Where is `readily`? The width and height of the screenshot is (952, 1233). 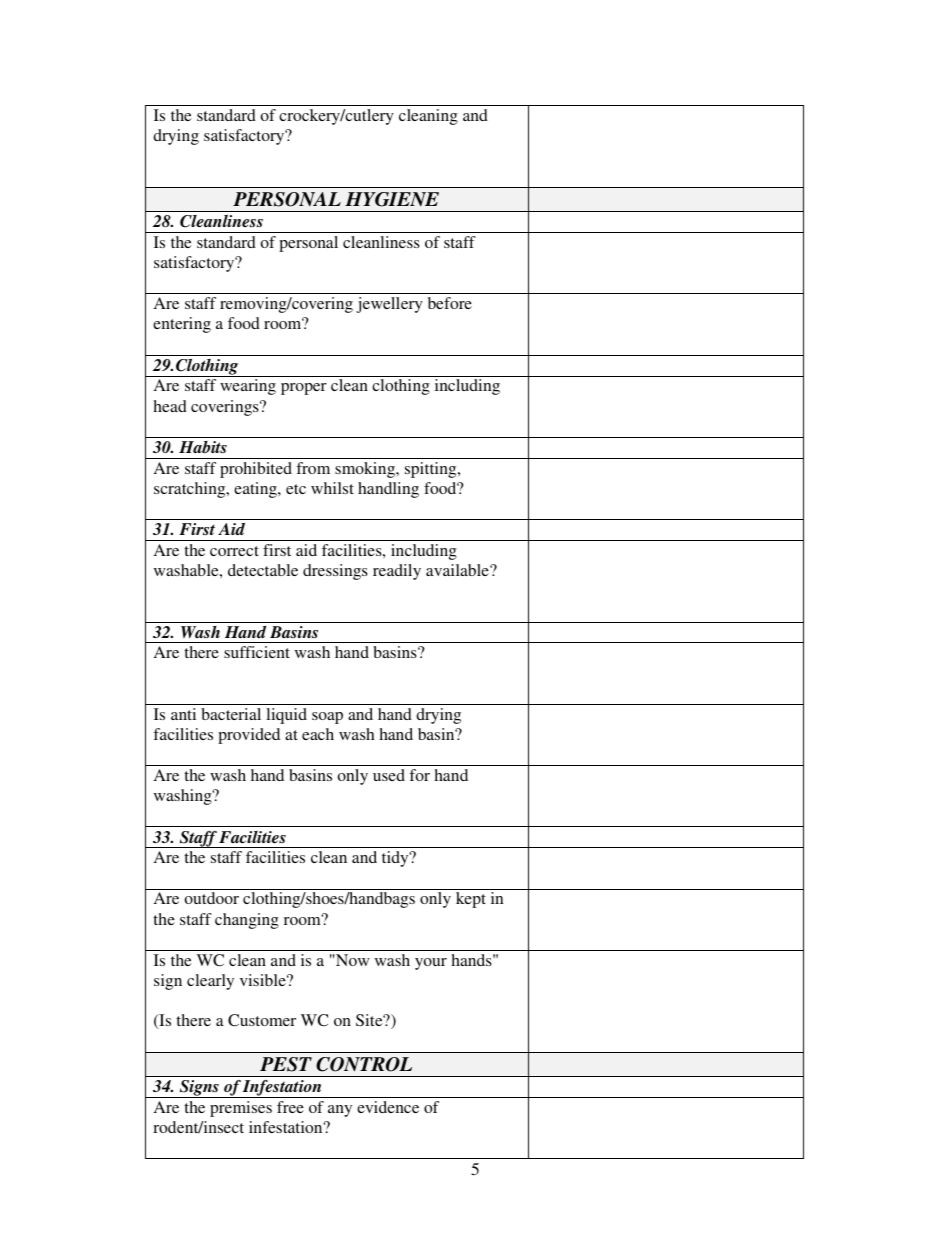 readily is located at coordinates (397, 572).
